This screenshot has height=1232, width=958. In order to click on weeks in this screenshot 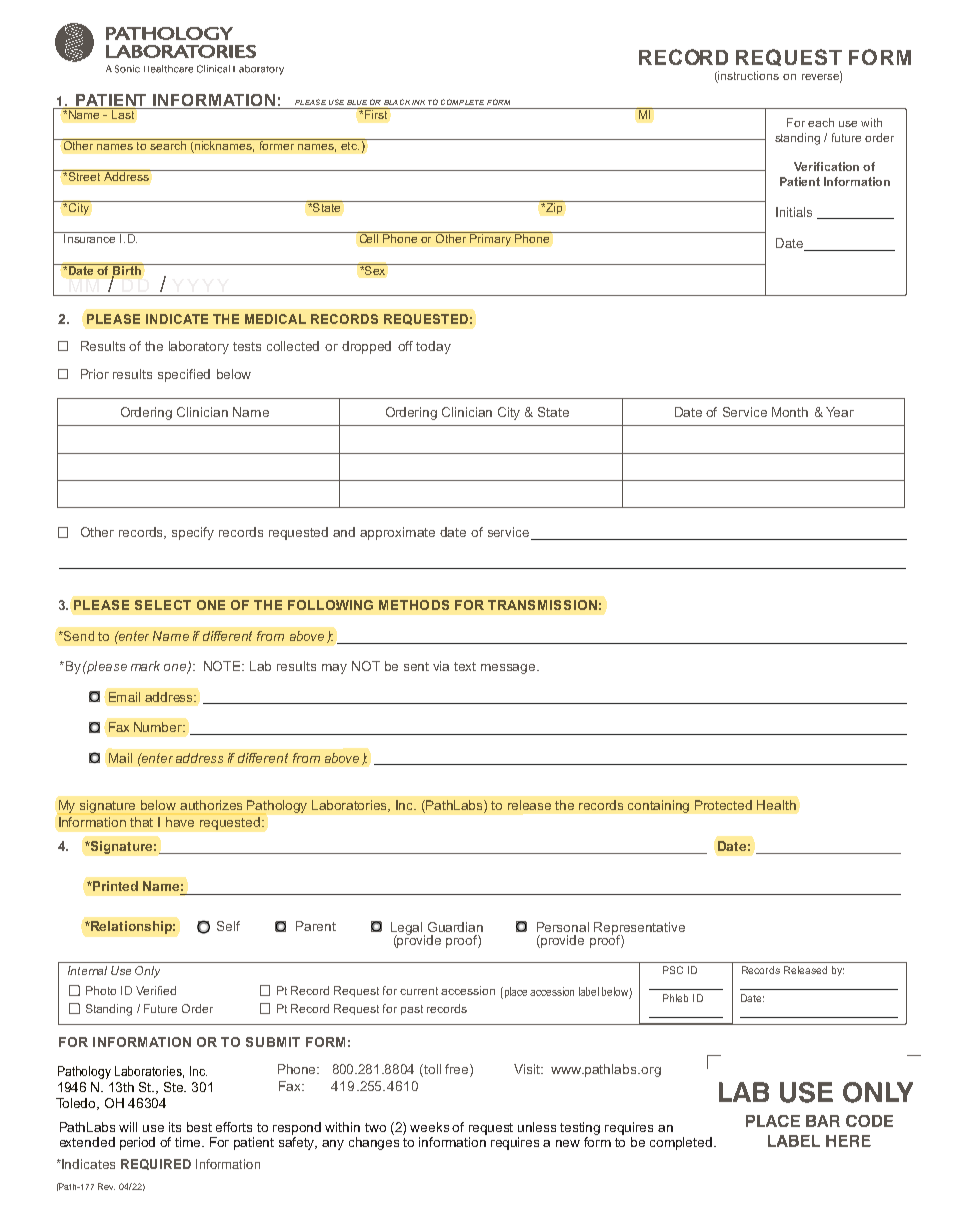, I will do `click(429, 1127)`.
